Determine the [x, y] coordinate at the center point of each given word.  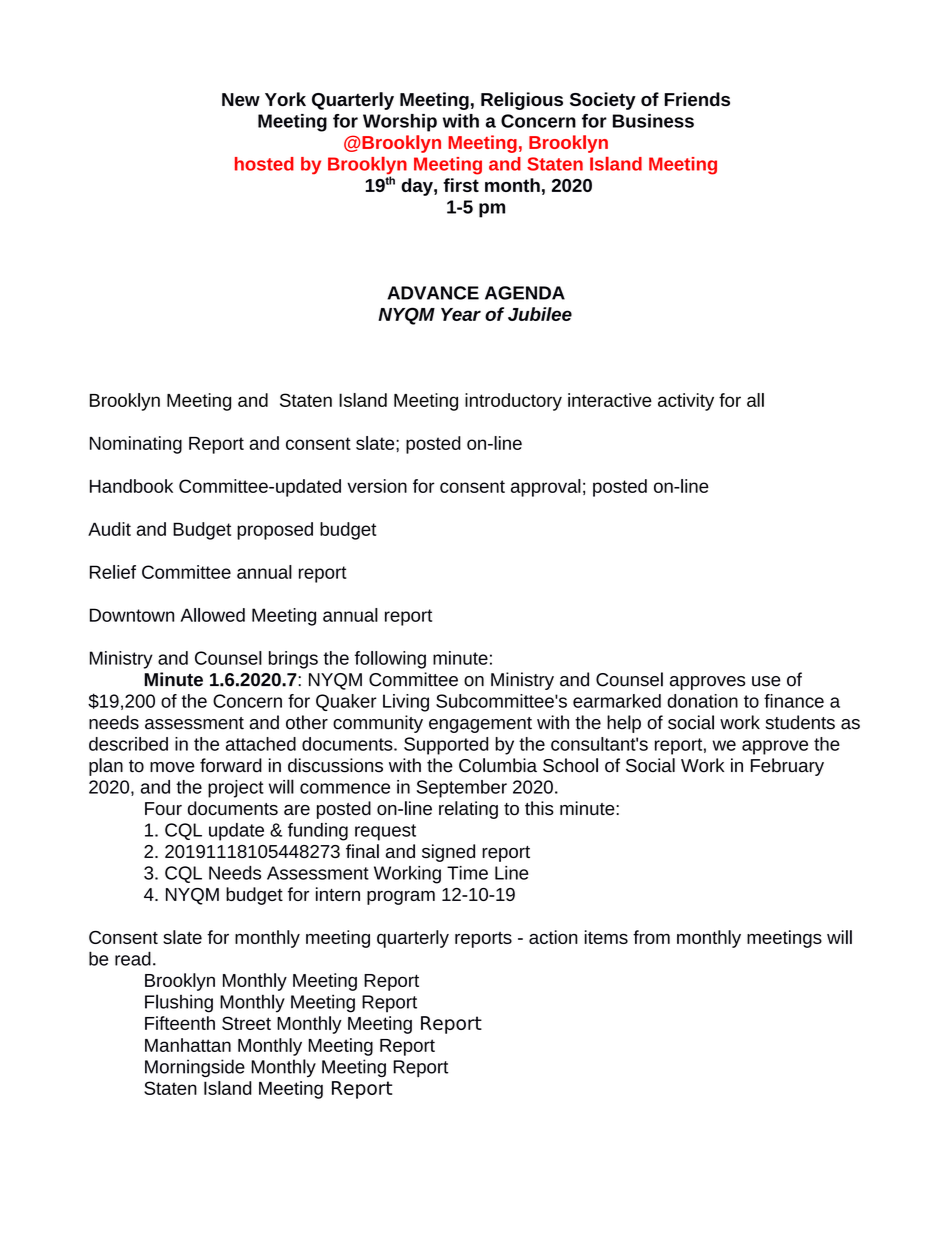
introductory [513, 402]
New [241, 99]
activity [686, 402]
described [128, 744]
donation [702, 701]
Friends [697, 99]
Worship [400, 123]
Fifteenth [180, 1023]
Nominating [136, 445]
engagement [480, 725]
